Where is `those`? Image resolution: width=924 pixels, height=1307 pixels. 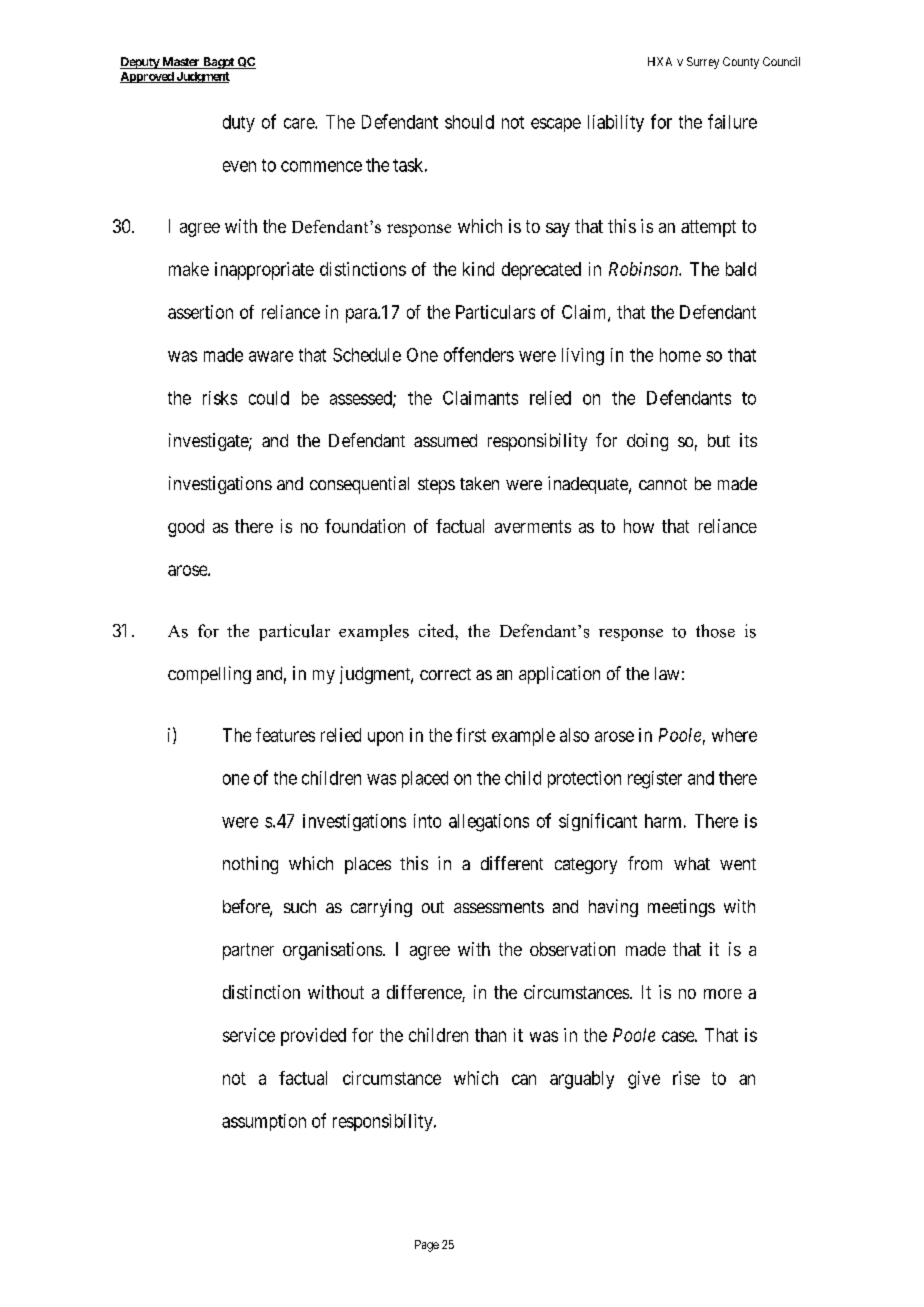 those is located at coordinates (715, 631).
